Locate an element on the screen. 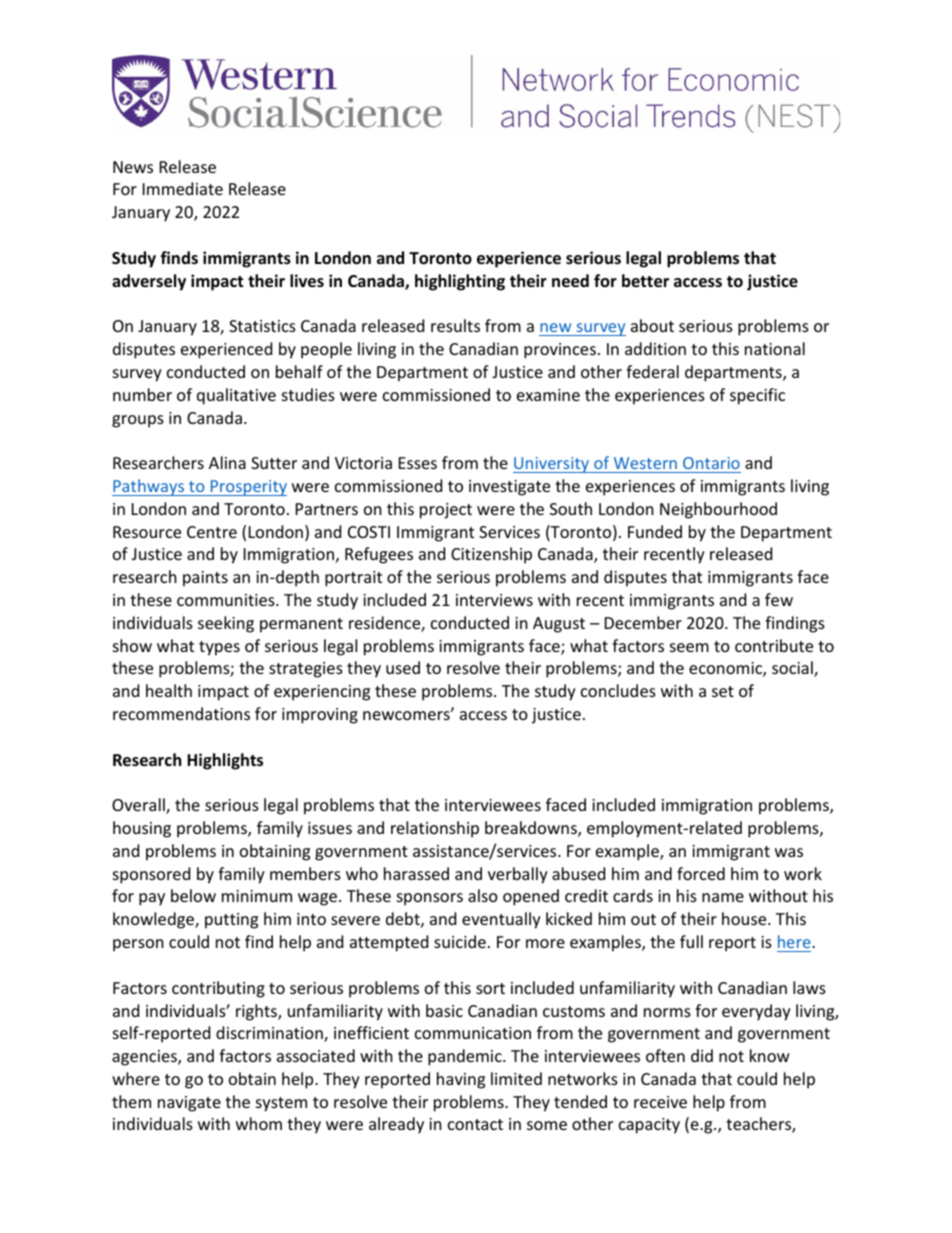 Image resolution: width=952 pixels, height=1233 pixels. seem is located at coordinates (689, 647).
